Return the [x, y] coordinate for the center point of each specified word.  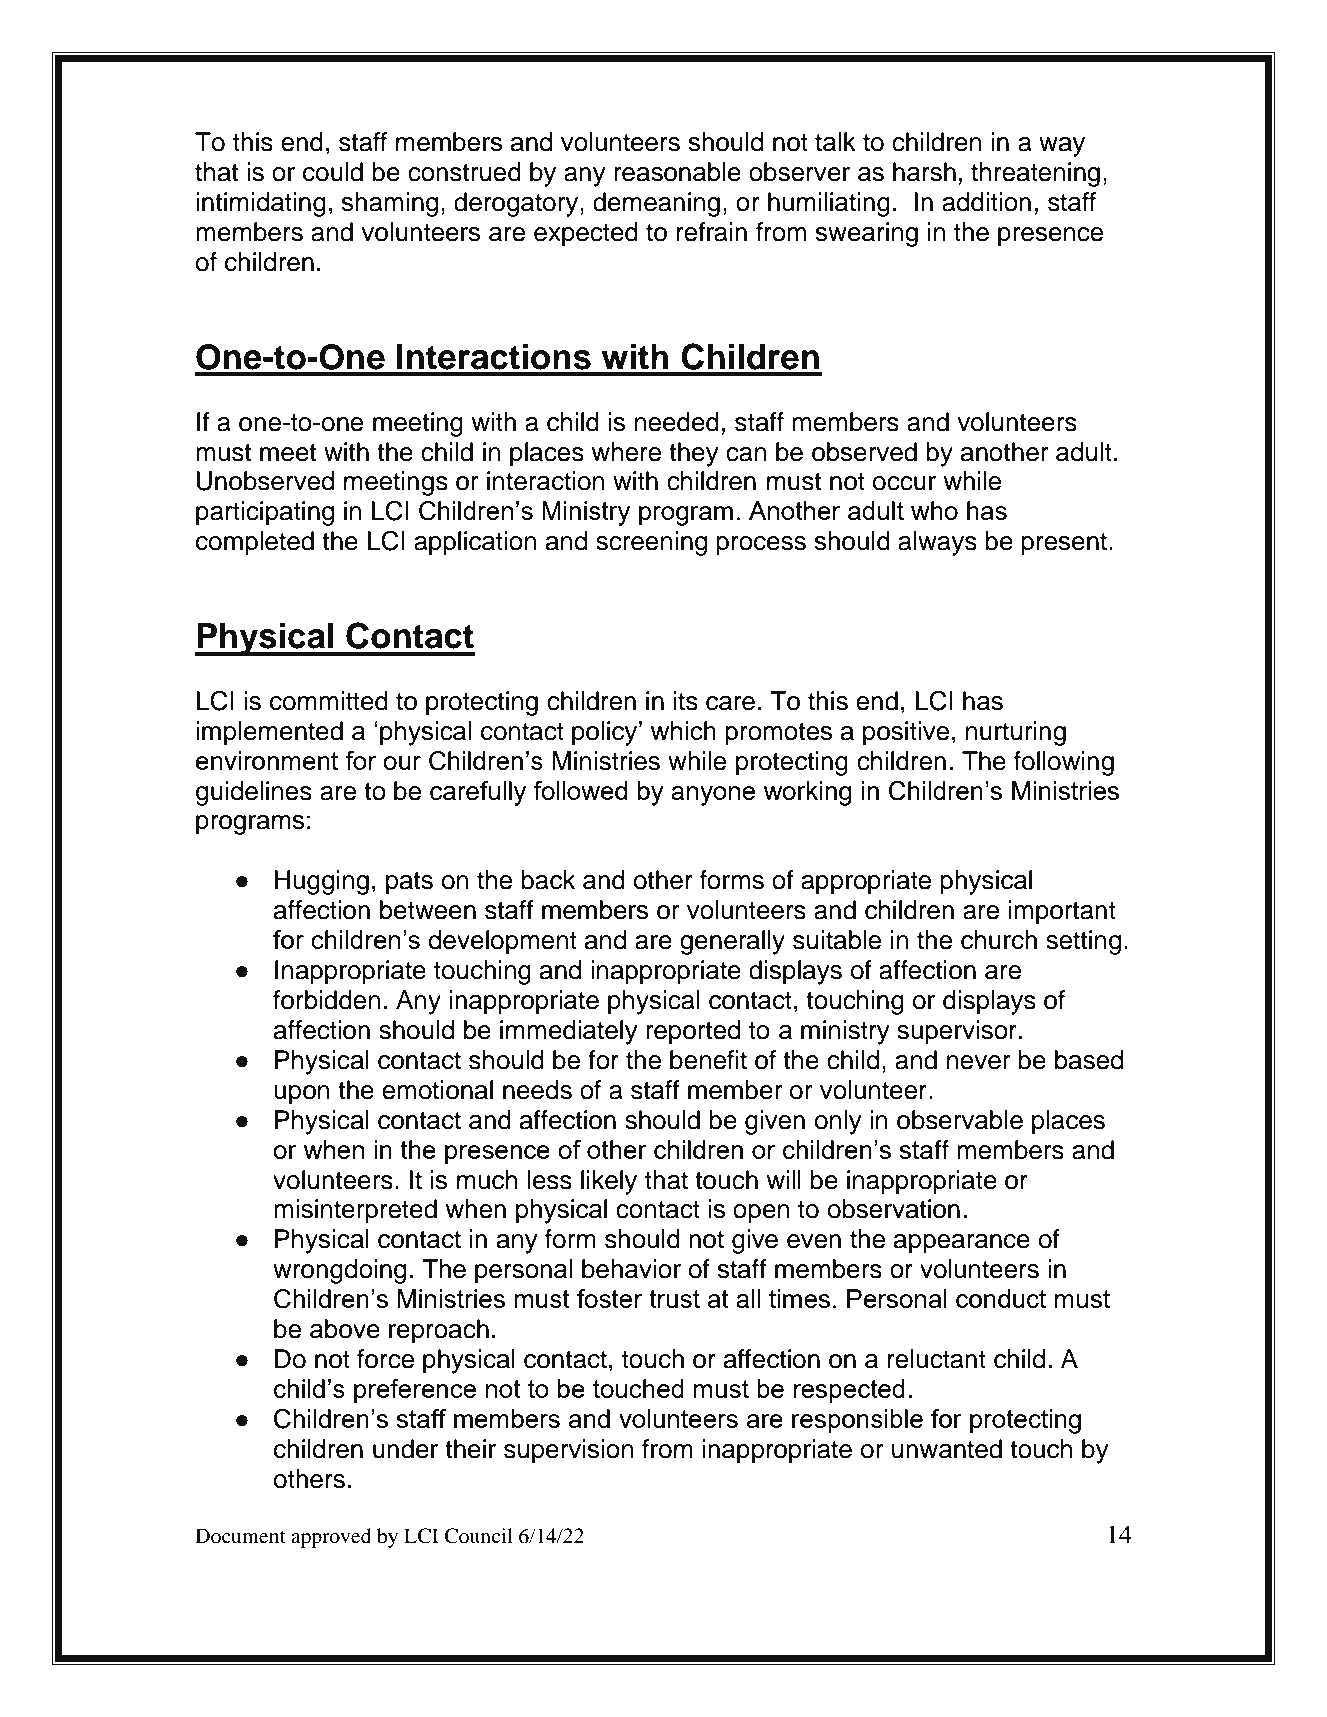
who [934, 510]
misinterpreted [355, 1211]
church [999, 940]
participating [265, 513]
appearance [962, 1244]
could [333, 172]
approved [331, 1538]
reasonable [677, 172]
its [686, 701]
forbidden [327, 1000]
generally [732, 942]
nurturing [1016, 733]
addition [986, 202]
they [694, 454]
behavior [631, 1269]
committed [329, 701]
